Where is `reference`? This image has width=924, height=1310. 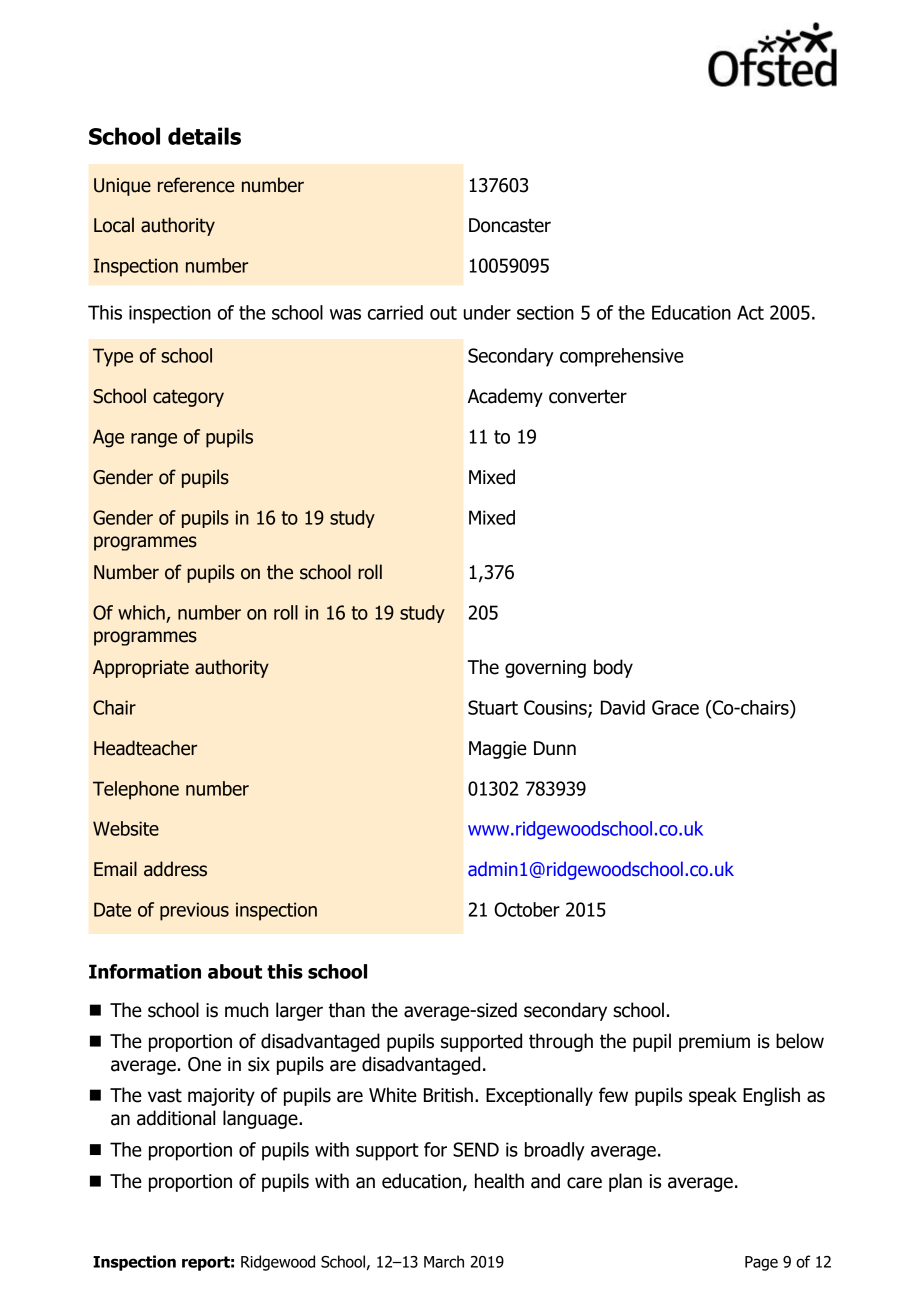 reference is located at coordinates (196, 185).
